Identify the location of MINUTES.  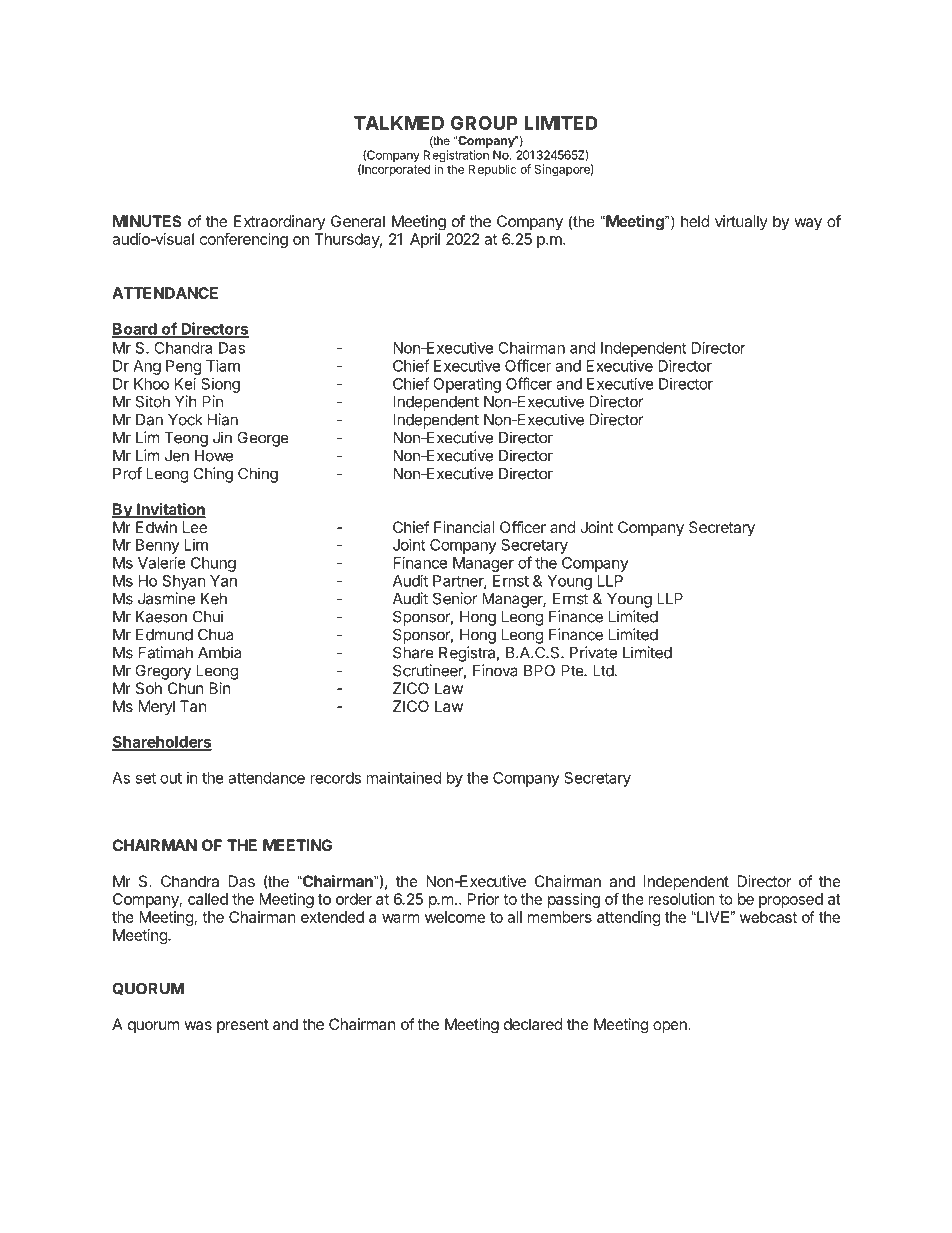
(147, 221).
